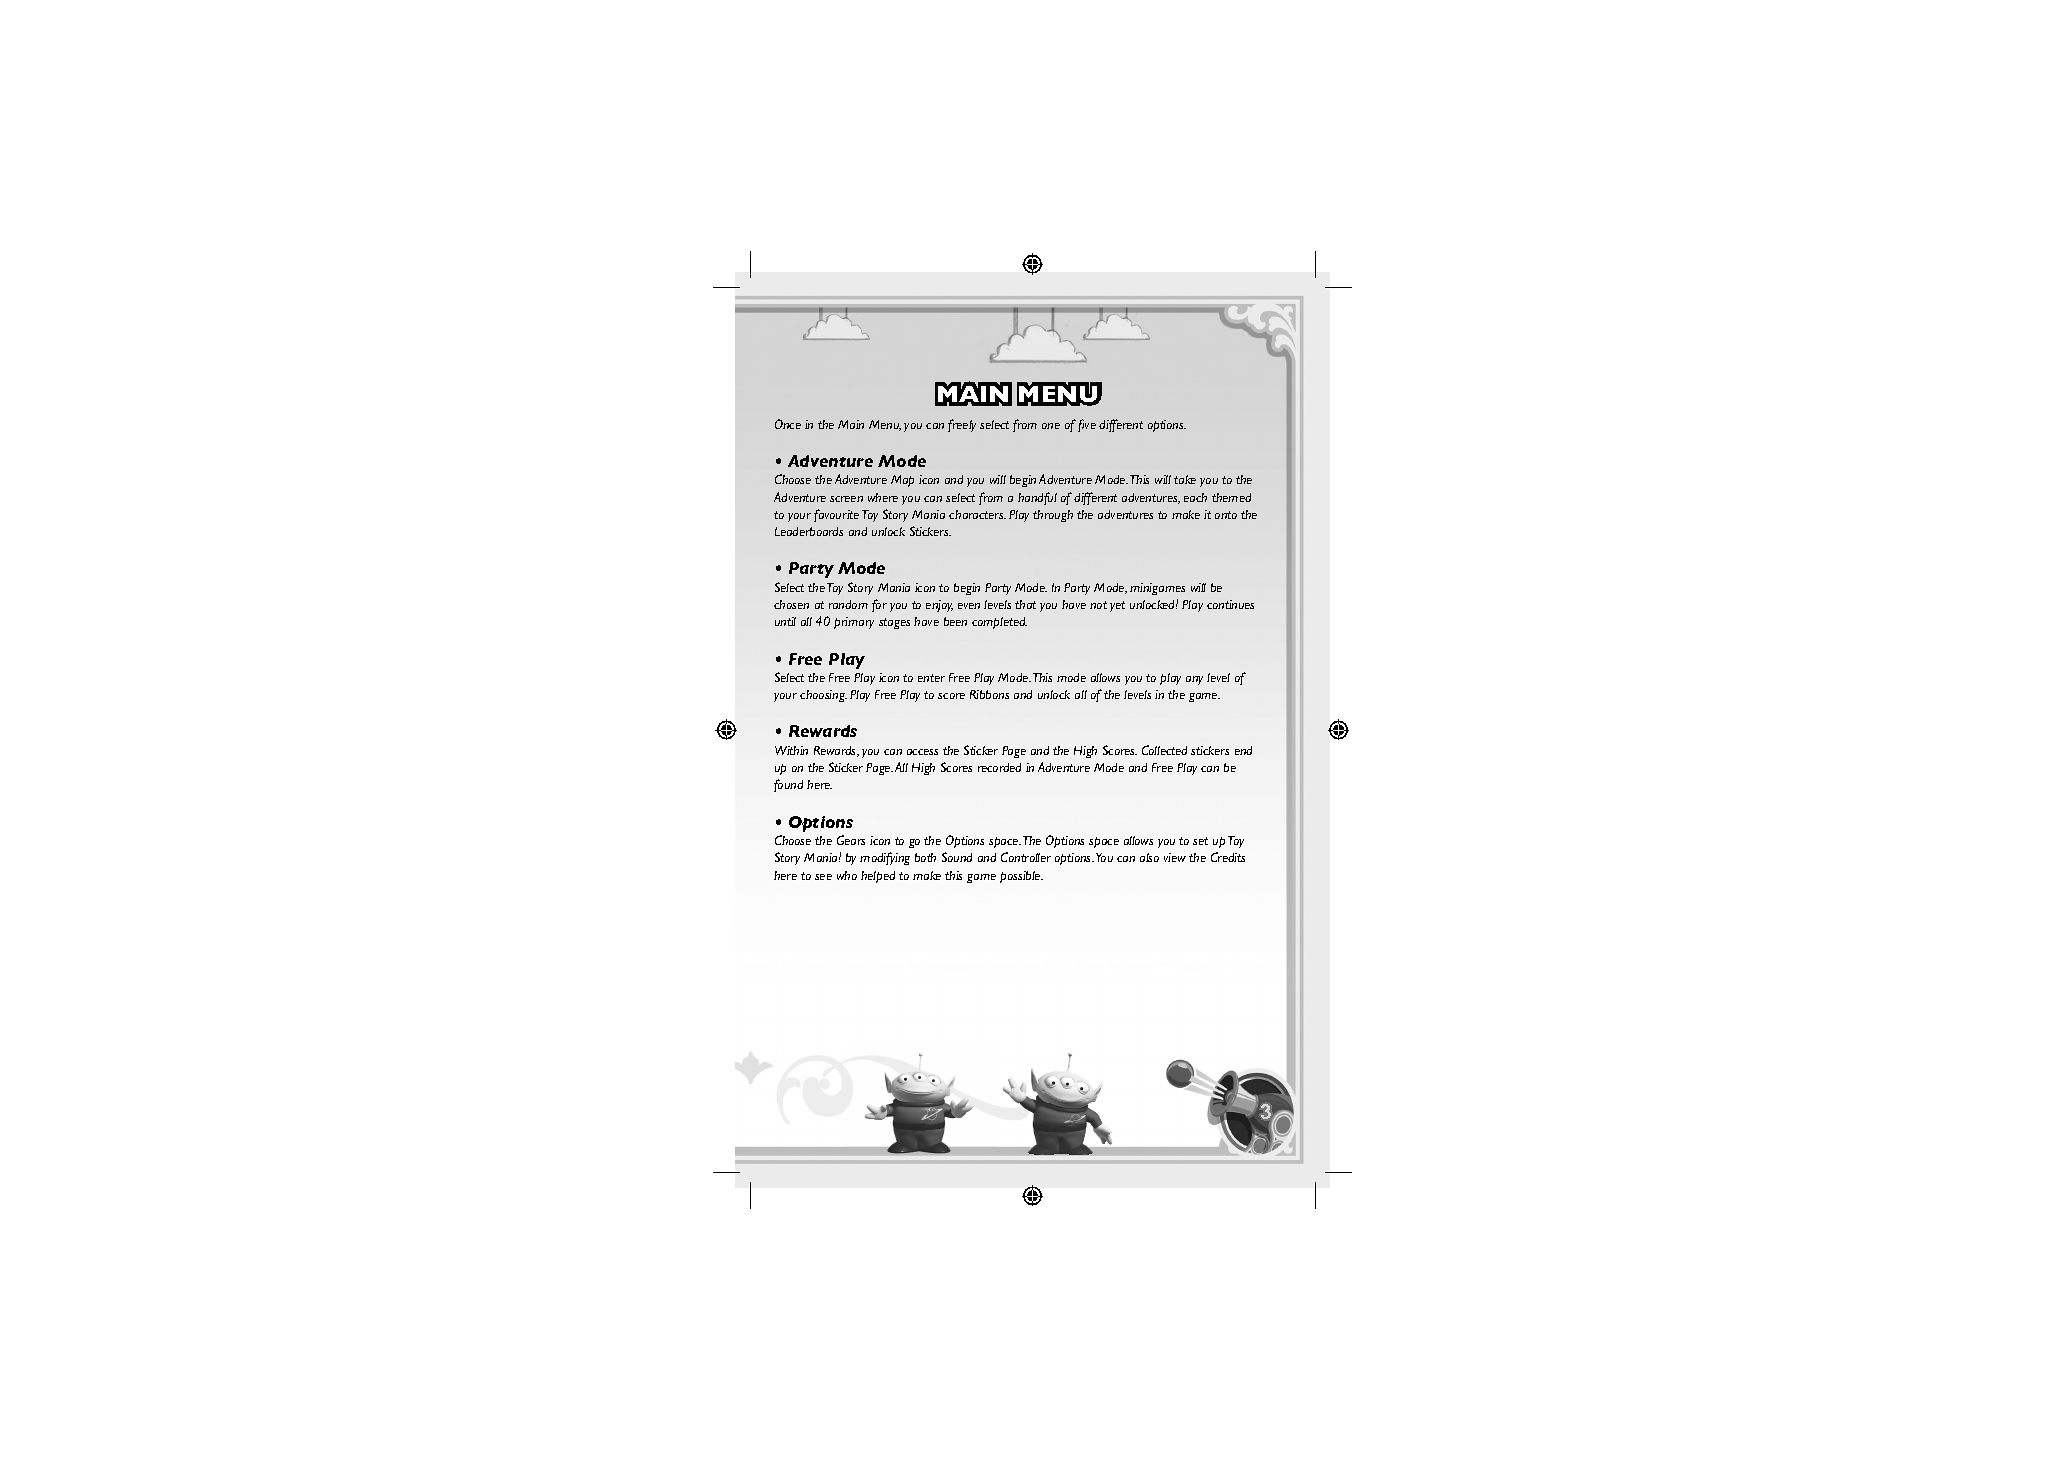 This screenshot has width=2065, height=1460. What do you see at coordinates (847, 875) in the screenshot?
I see `who` at bounding box center [847, 875].
